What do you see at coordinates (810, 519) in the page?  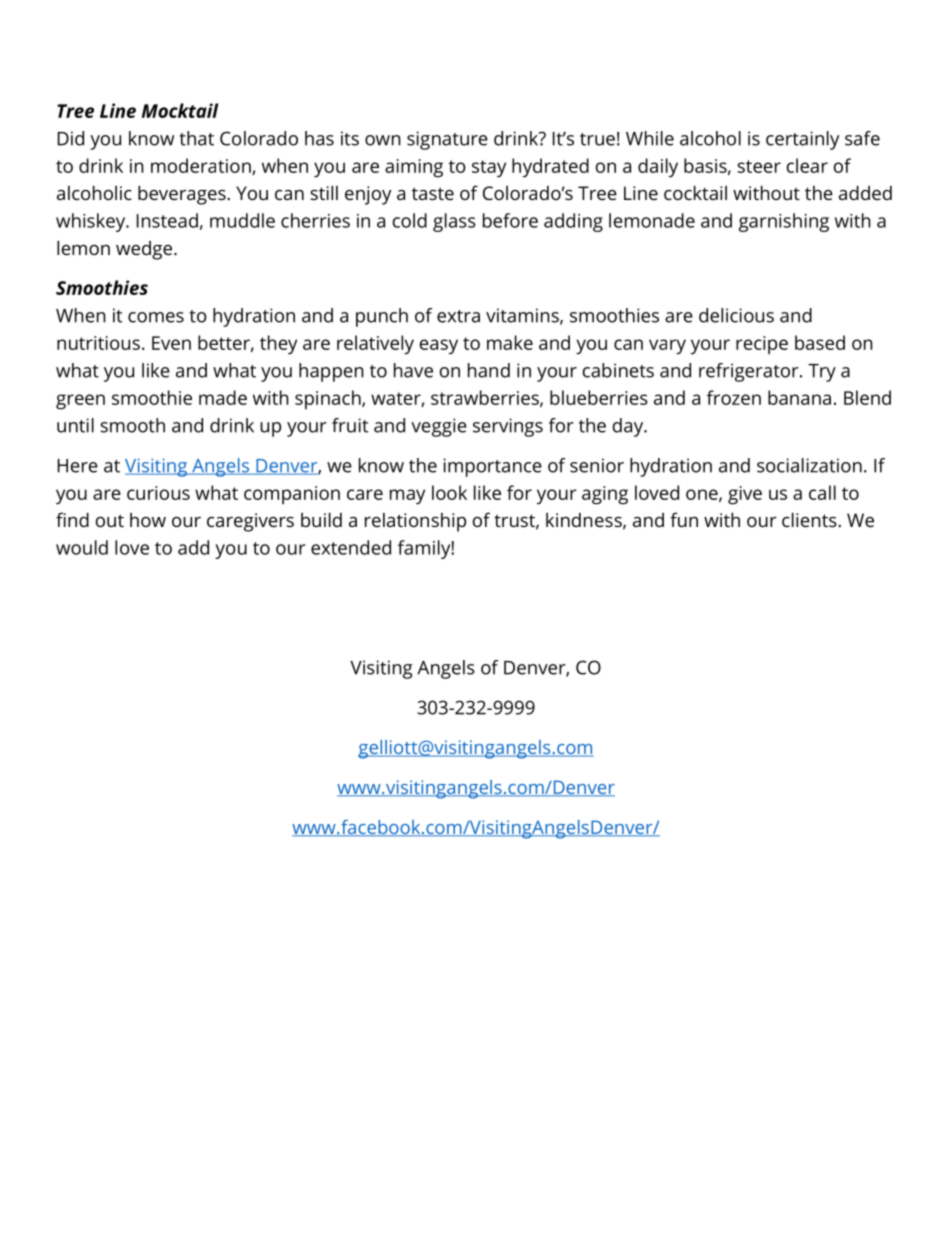 I see `clients` at bounding box center [810, 519].
